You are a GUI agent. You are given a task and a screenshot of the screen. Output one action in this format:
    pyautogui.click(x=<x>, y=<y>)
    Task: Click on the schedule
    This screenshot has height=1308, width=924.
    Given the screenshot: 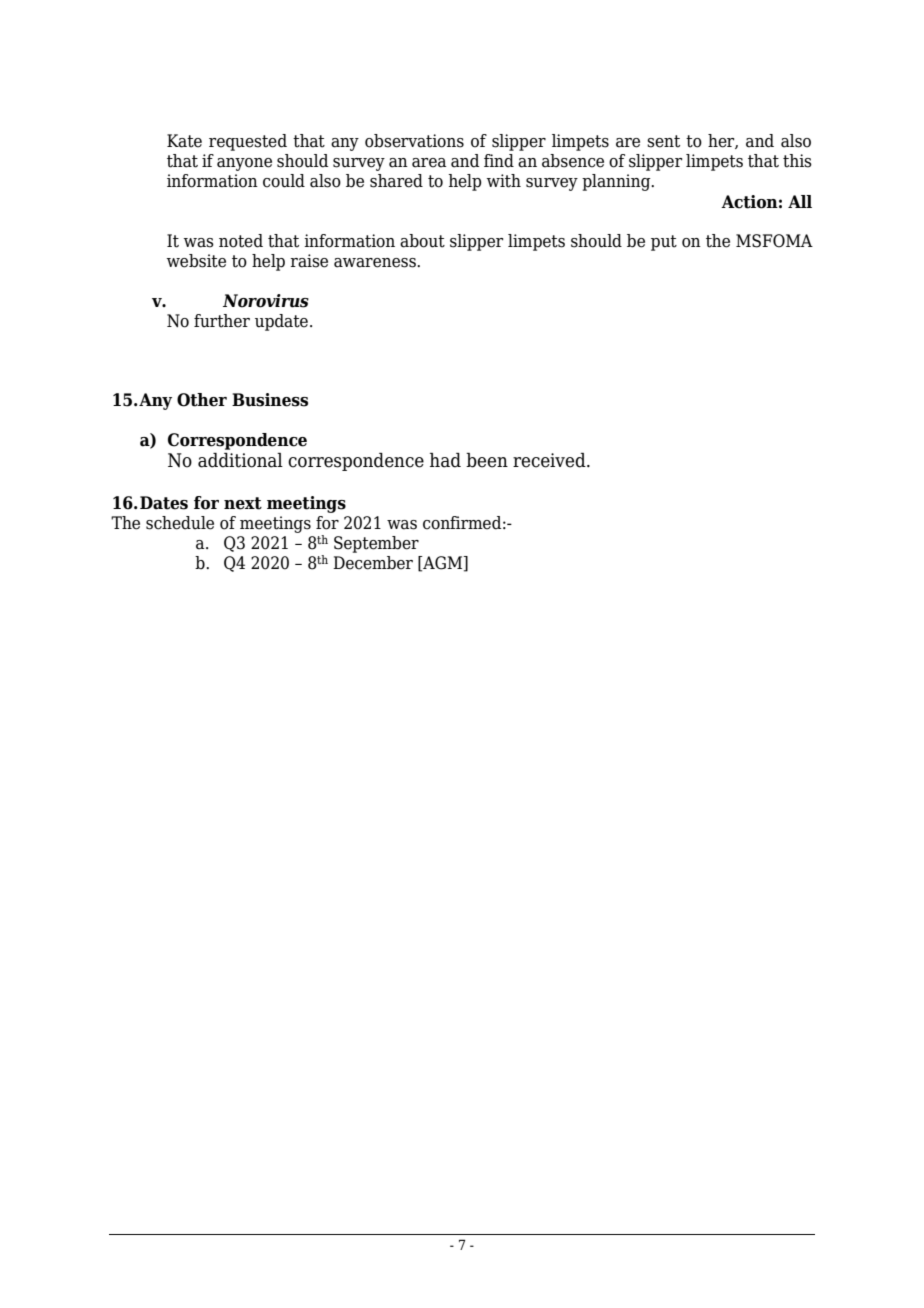 What is the action you would take?
    pyautogui.click(x=180, y=523)
